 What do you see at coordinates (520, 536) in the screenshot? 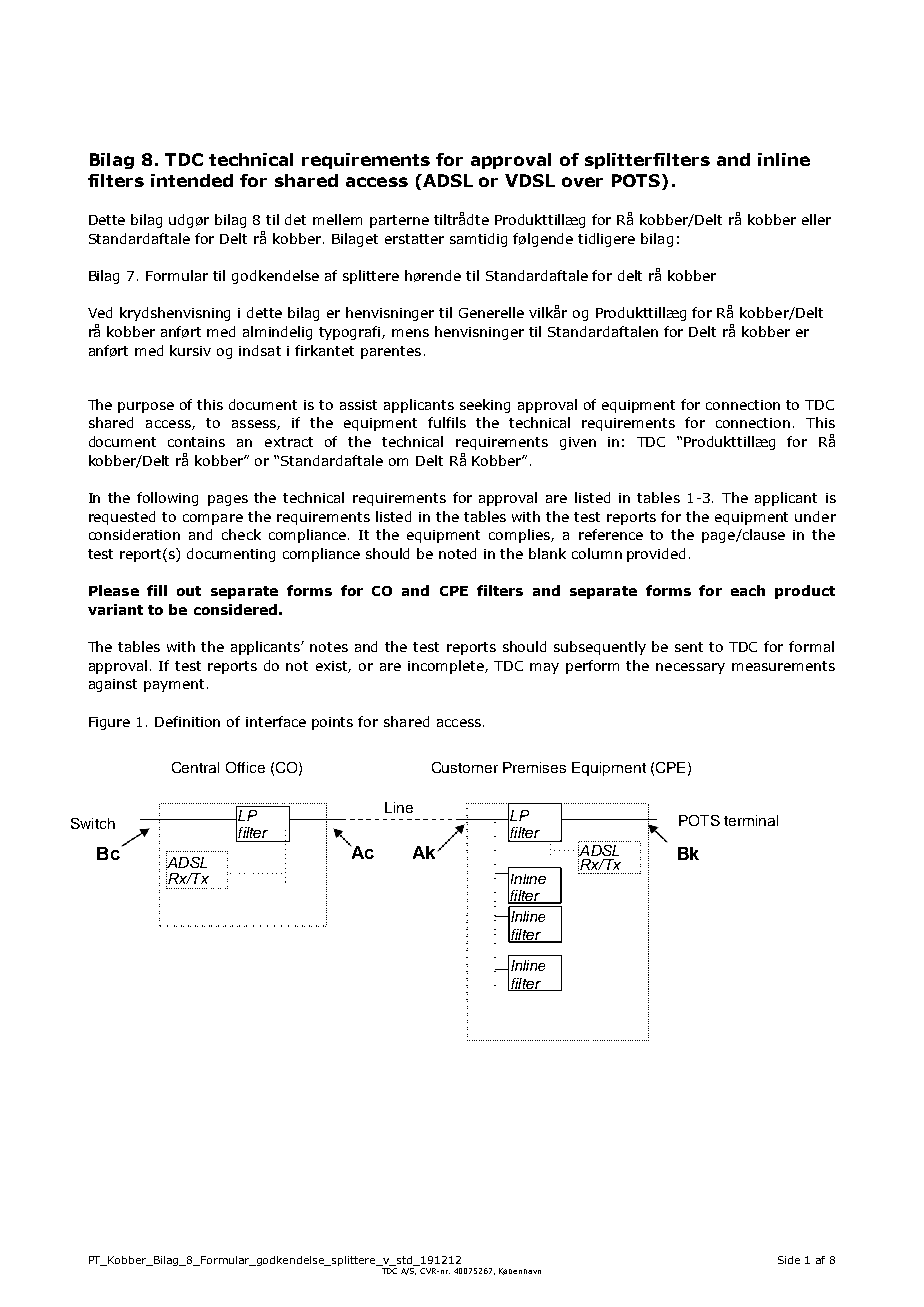
I see `complies` at bounding box center [520, 536].
